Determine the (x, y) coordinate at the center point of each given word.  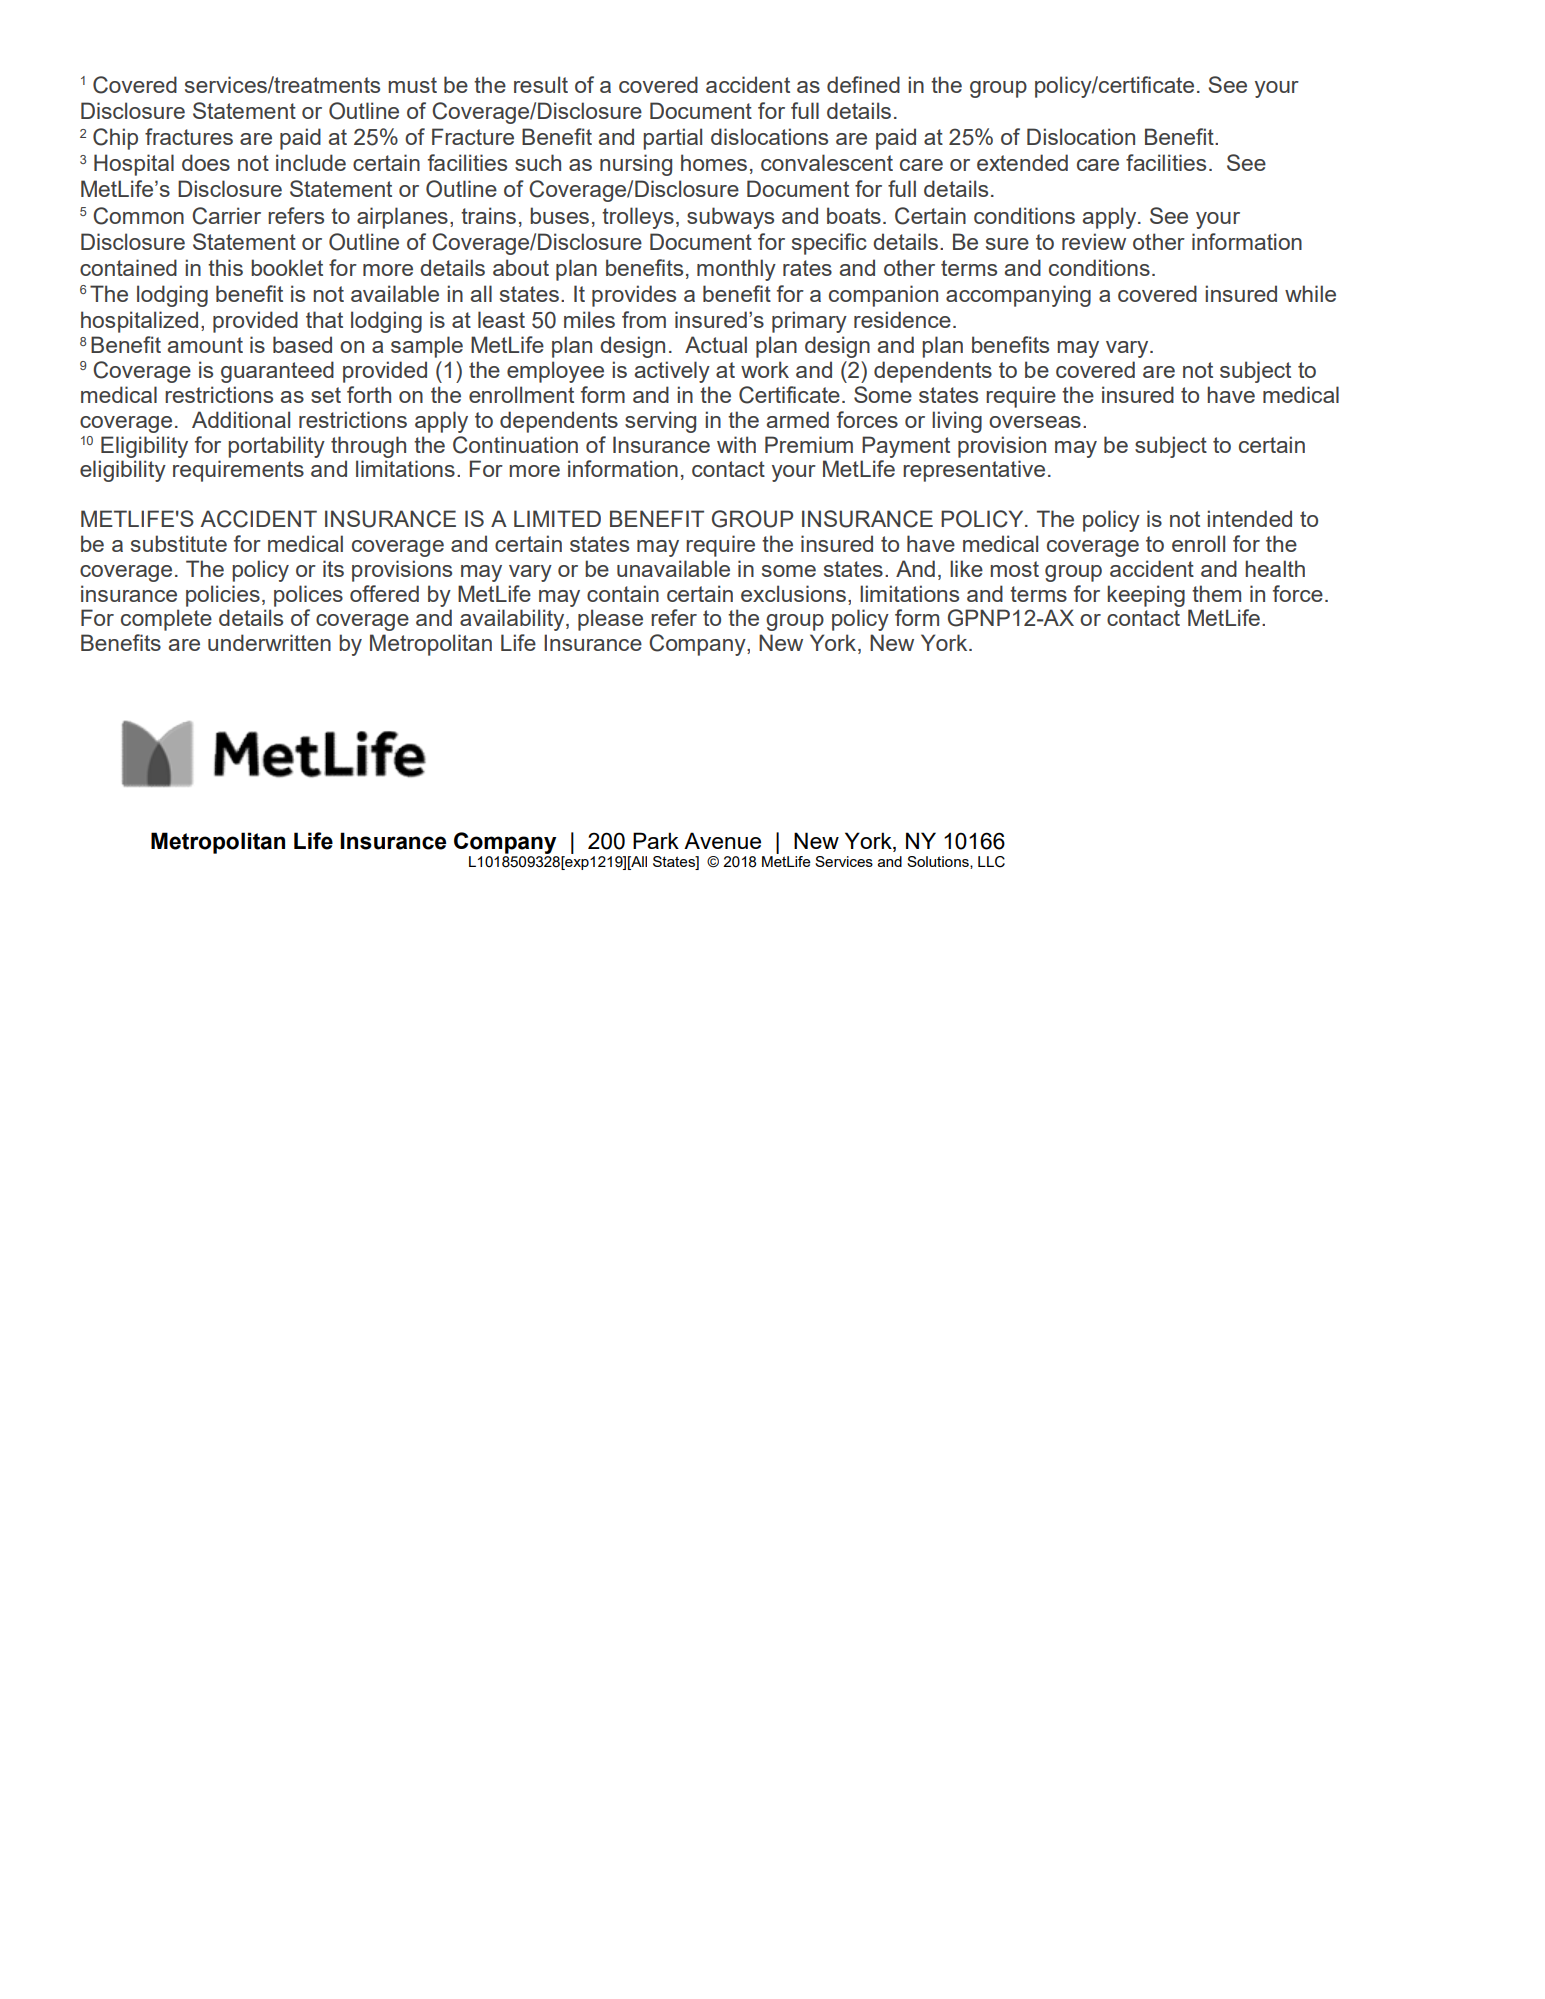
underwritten (269, 642)
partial (672, 139)
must (412, 85)
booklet (287, 267)
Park (656, 840)
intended (1249, 518)
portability (276, 447)
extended (1022, 162)
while (1310, 293)
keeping (1146, 596)
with (736, 444)
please (610, 620)
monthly (736, 270)
